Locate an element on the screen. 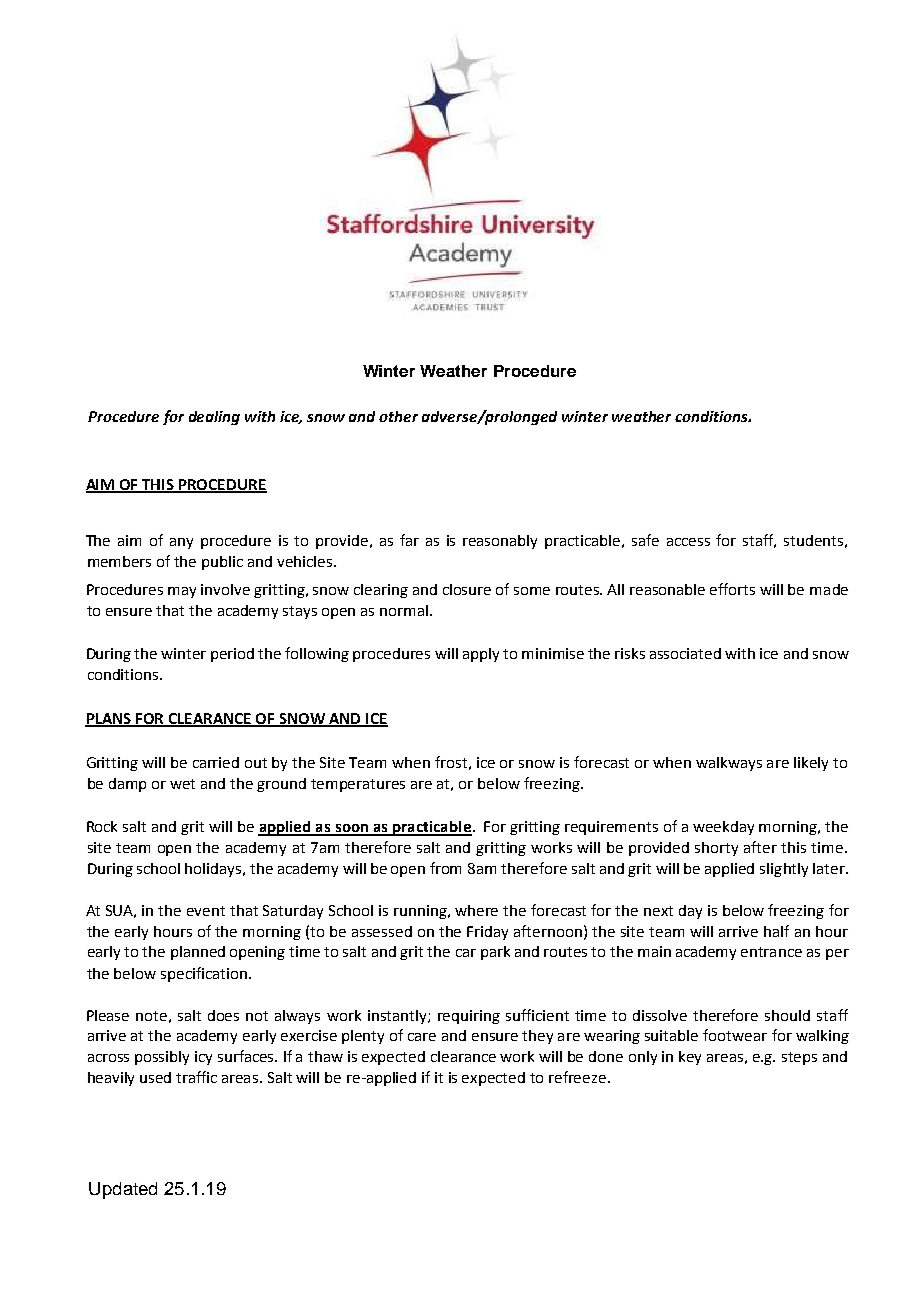 The image size is (924, 1308). event is located at coordinates (206, 911).
